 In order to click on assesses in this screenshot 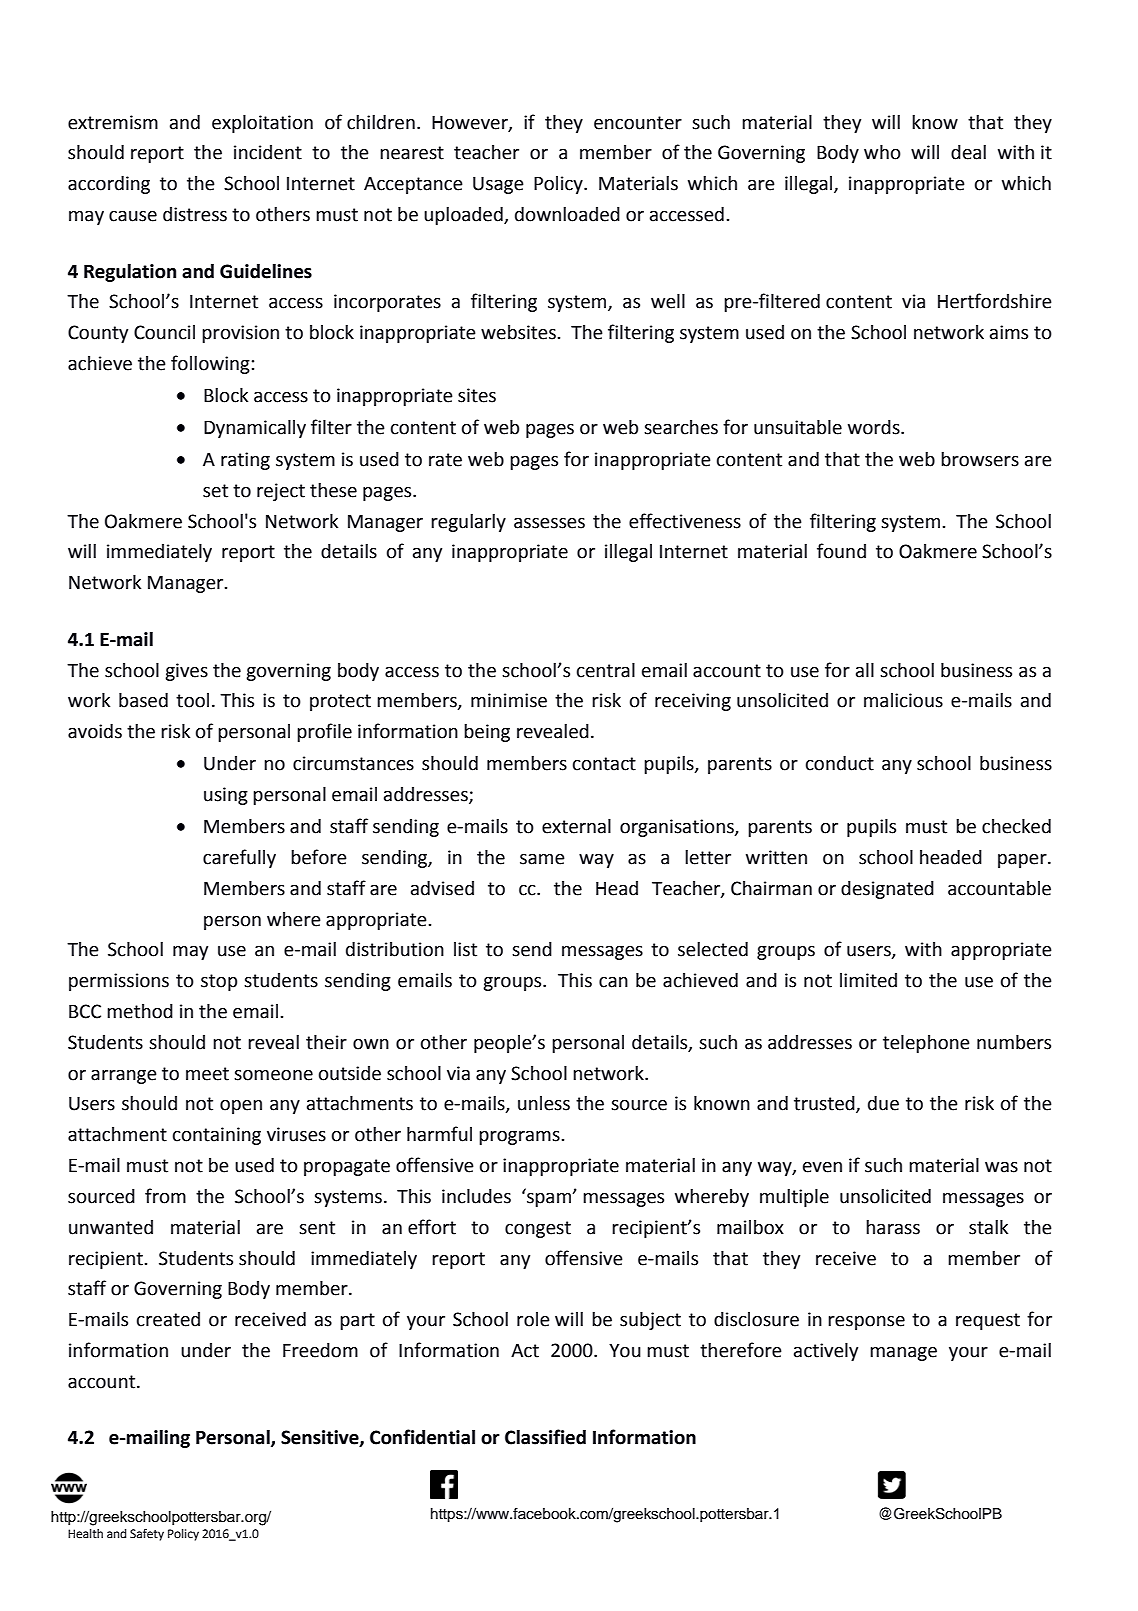, I will do `click(549, 523)`.
